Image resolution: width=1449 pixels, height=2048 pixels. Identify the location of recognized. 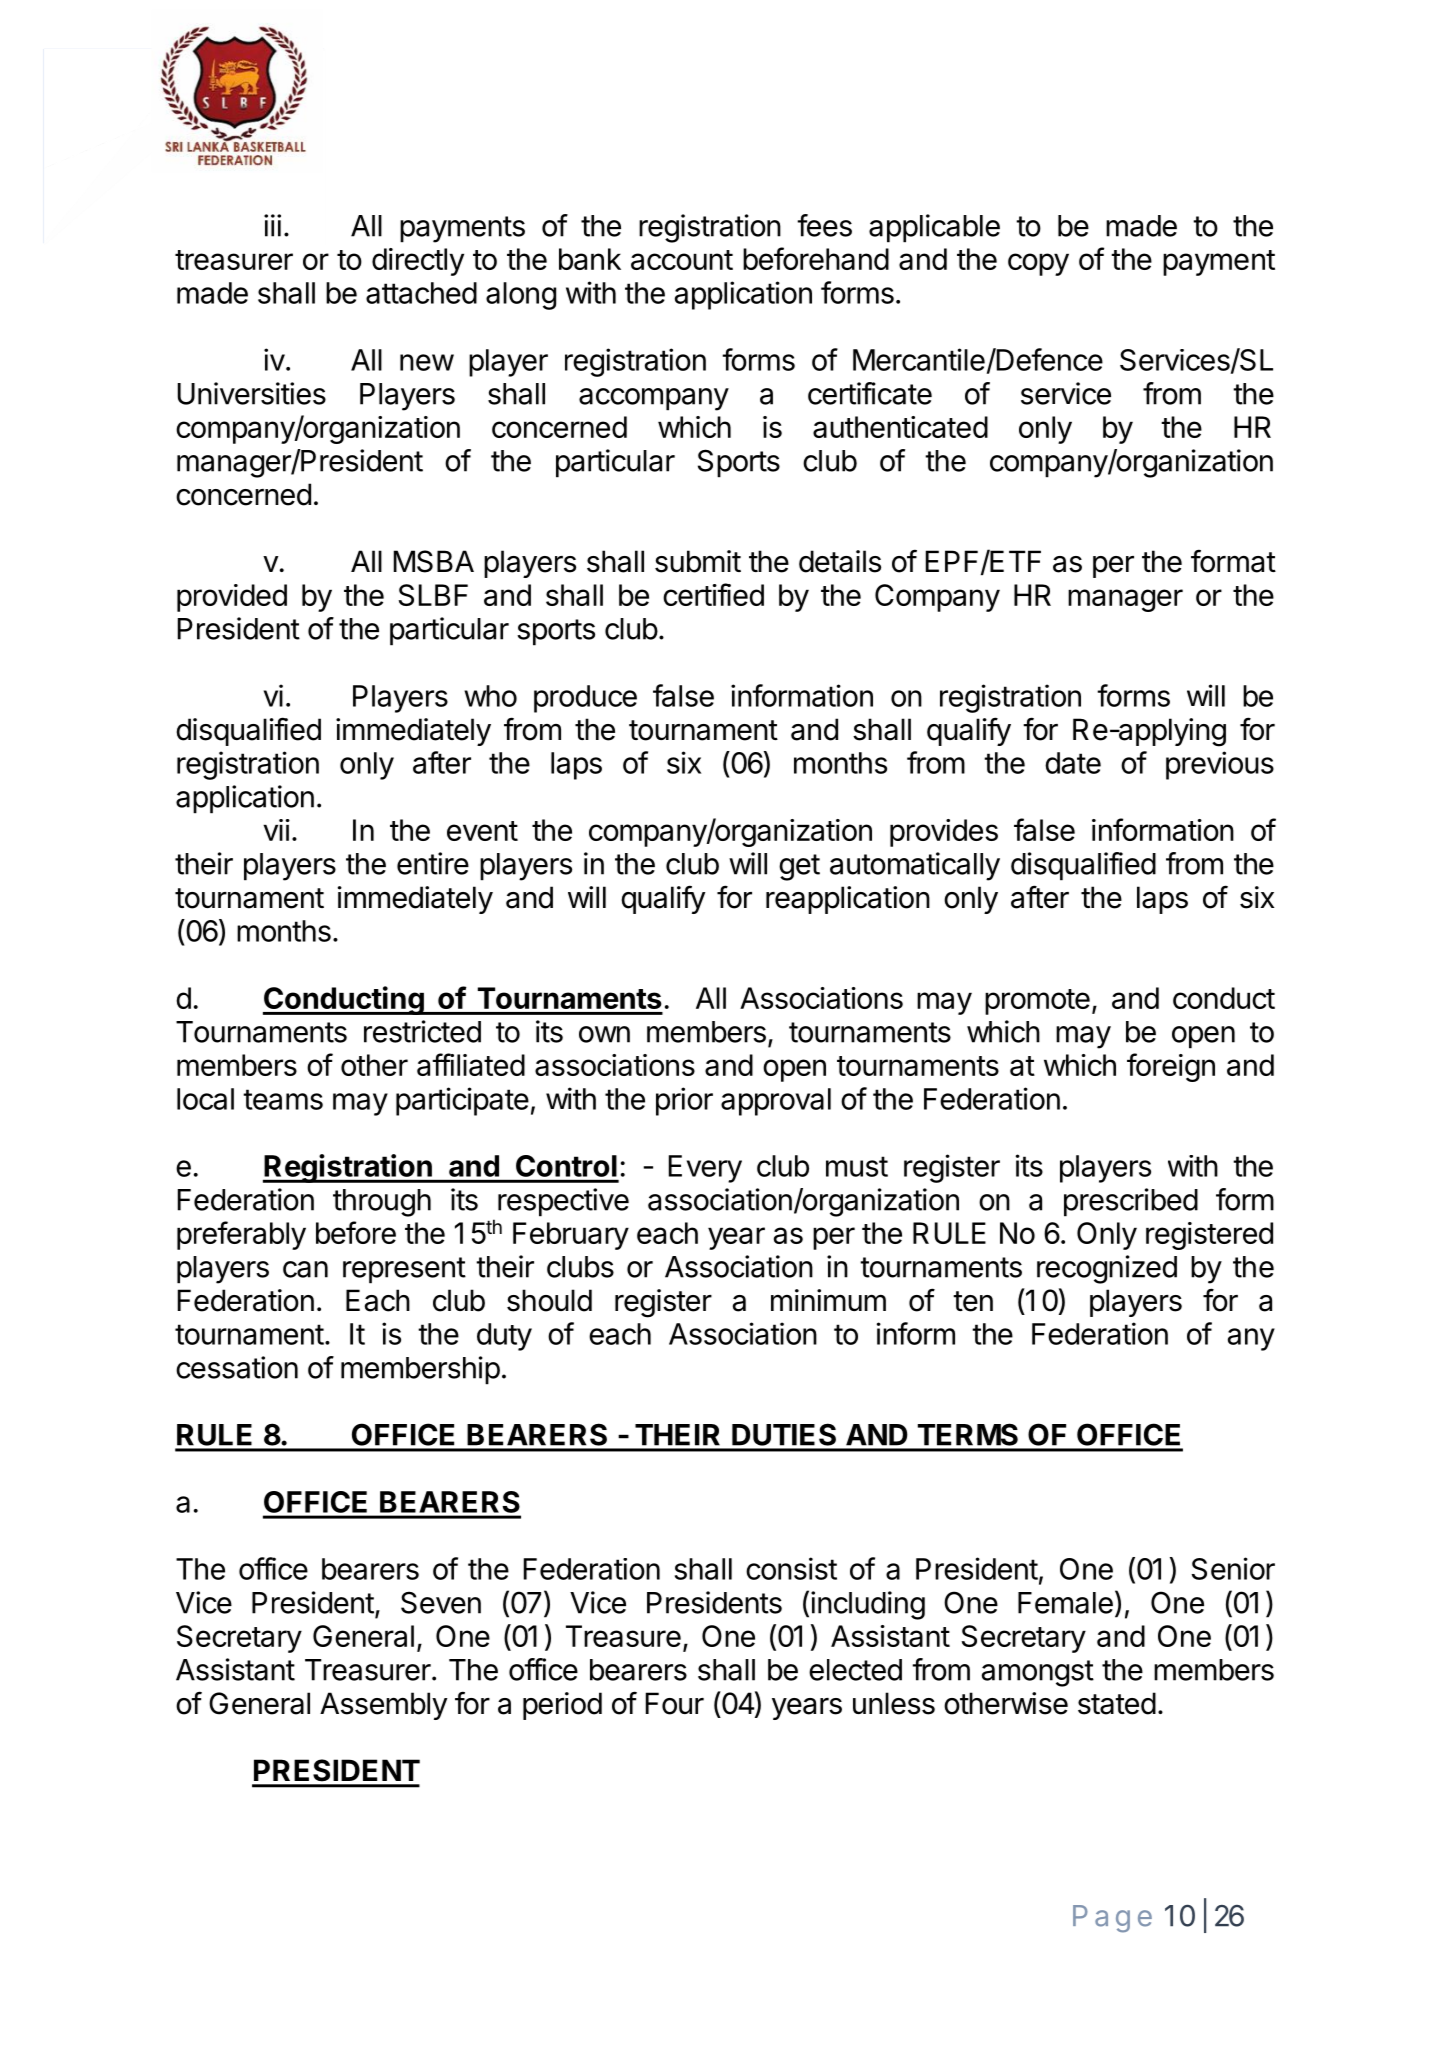
(1107, 1269).
